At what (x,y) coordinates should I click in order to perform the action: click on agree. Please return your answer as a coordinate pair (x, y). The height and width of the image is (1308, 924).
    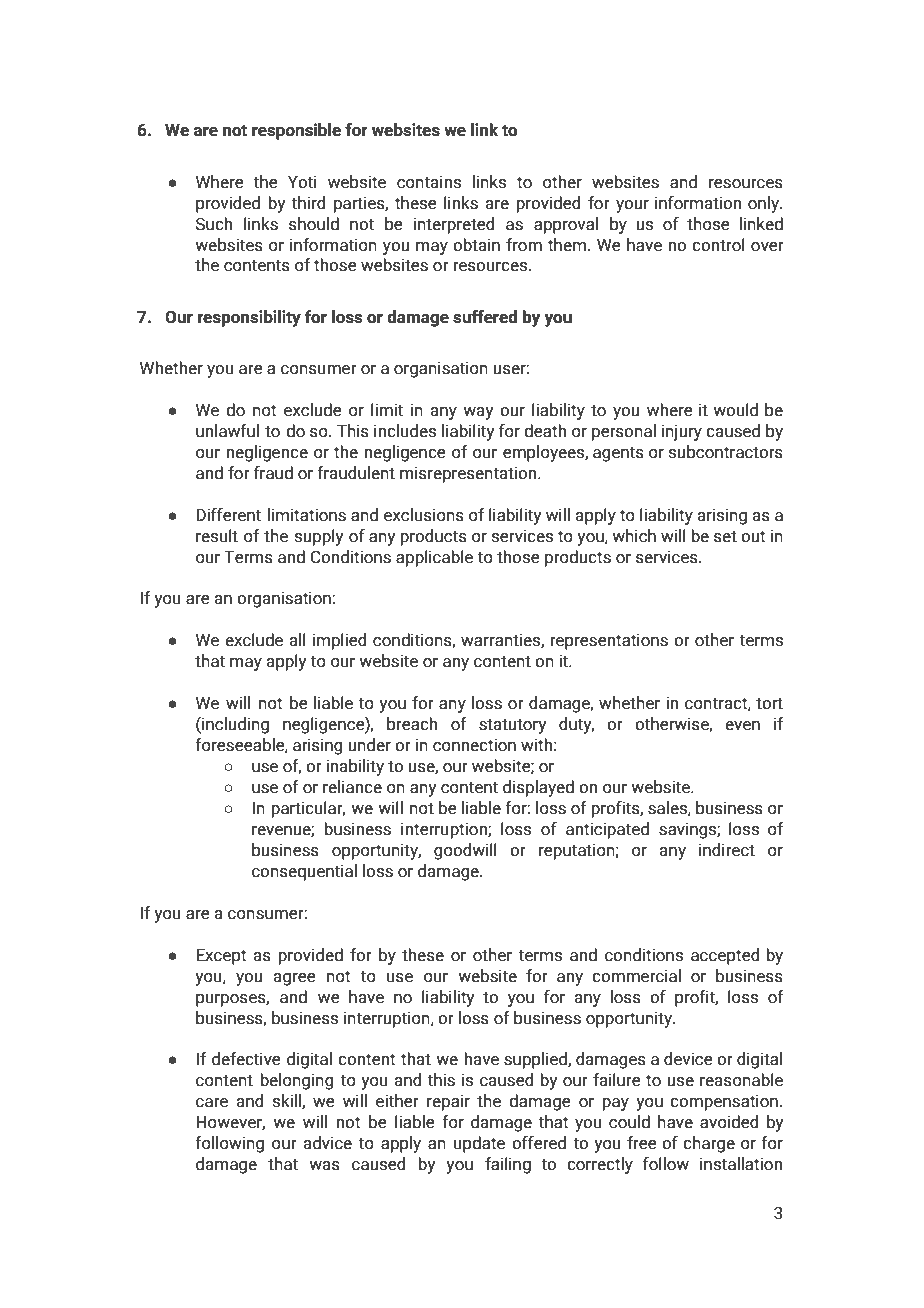
    Looking at the image, I should click on (294, 979).
